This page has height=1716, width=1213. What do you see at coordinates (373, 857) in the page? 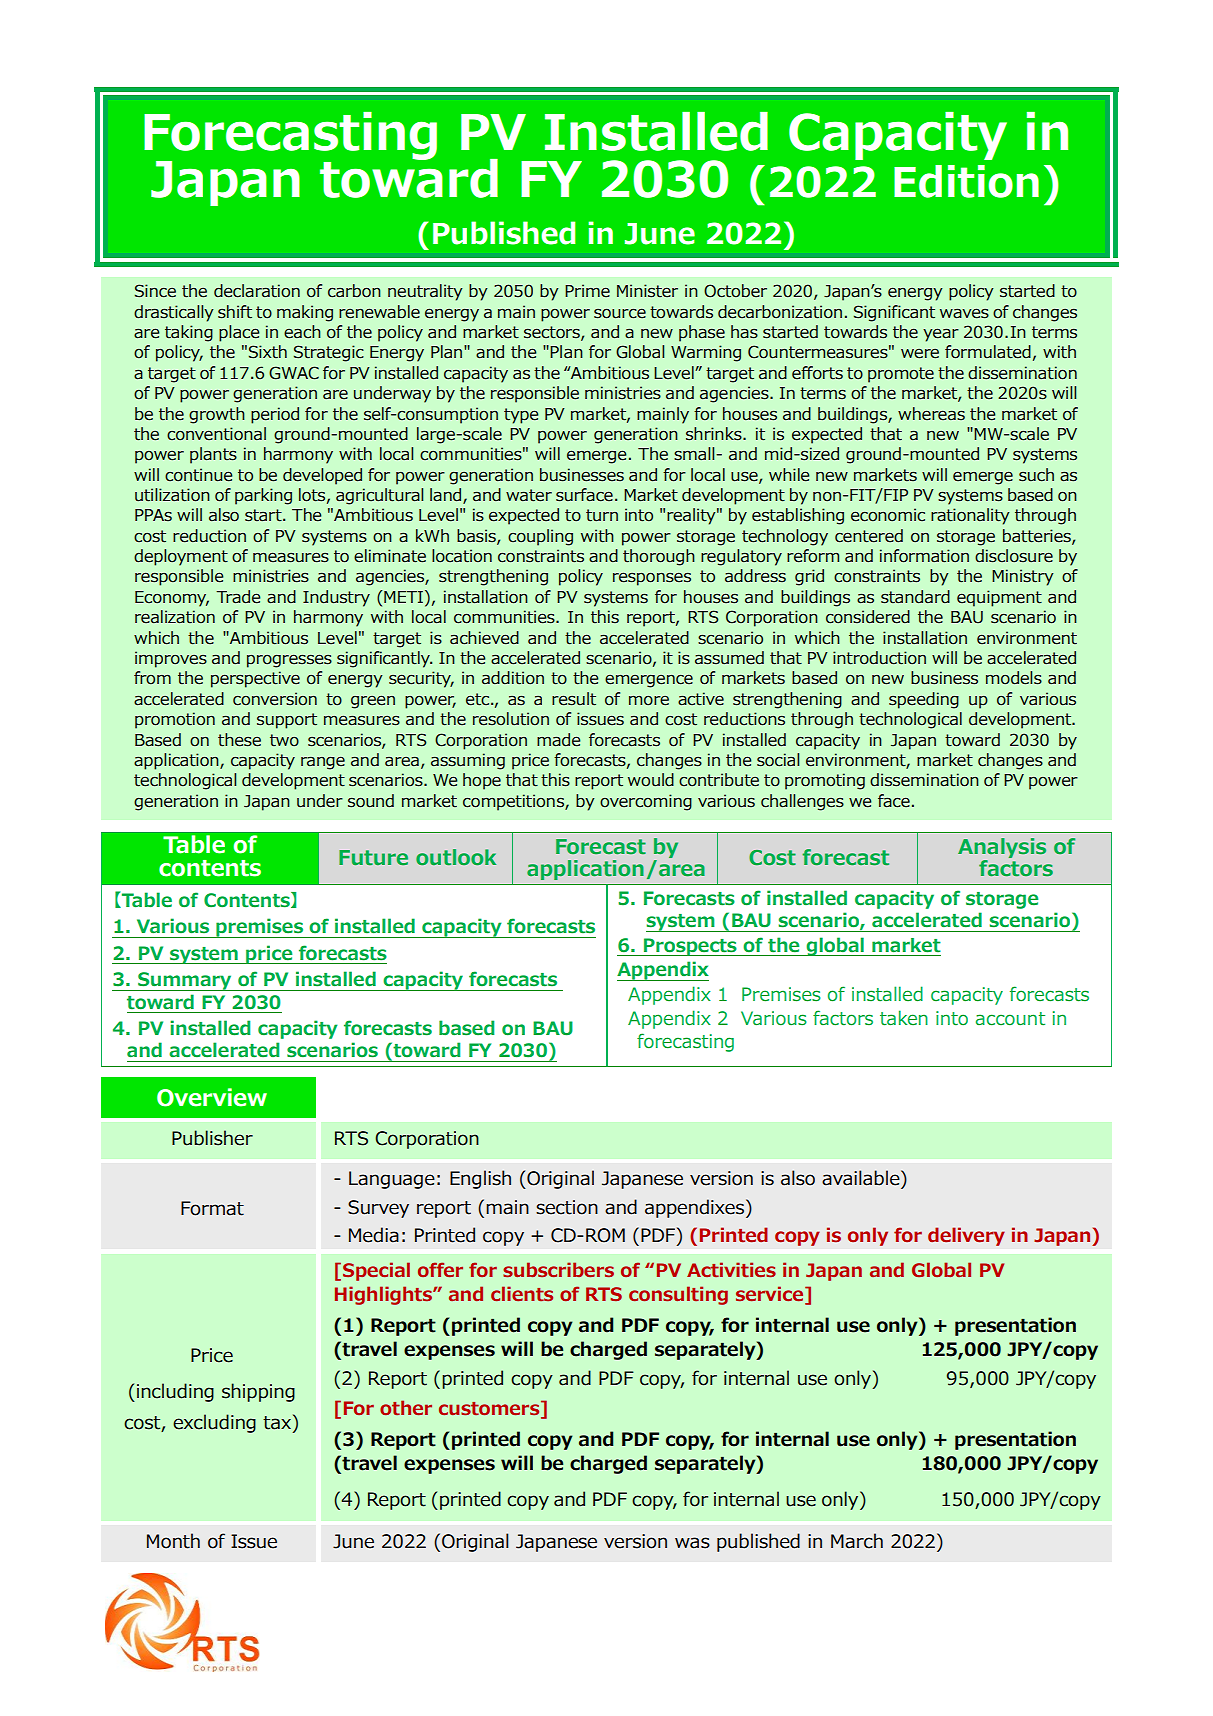
I see `Future` at bounding box center [373, 857].
